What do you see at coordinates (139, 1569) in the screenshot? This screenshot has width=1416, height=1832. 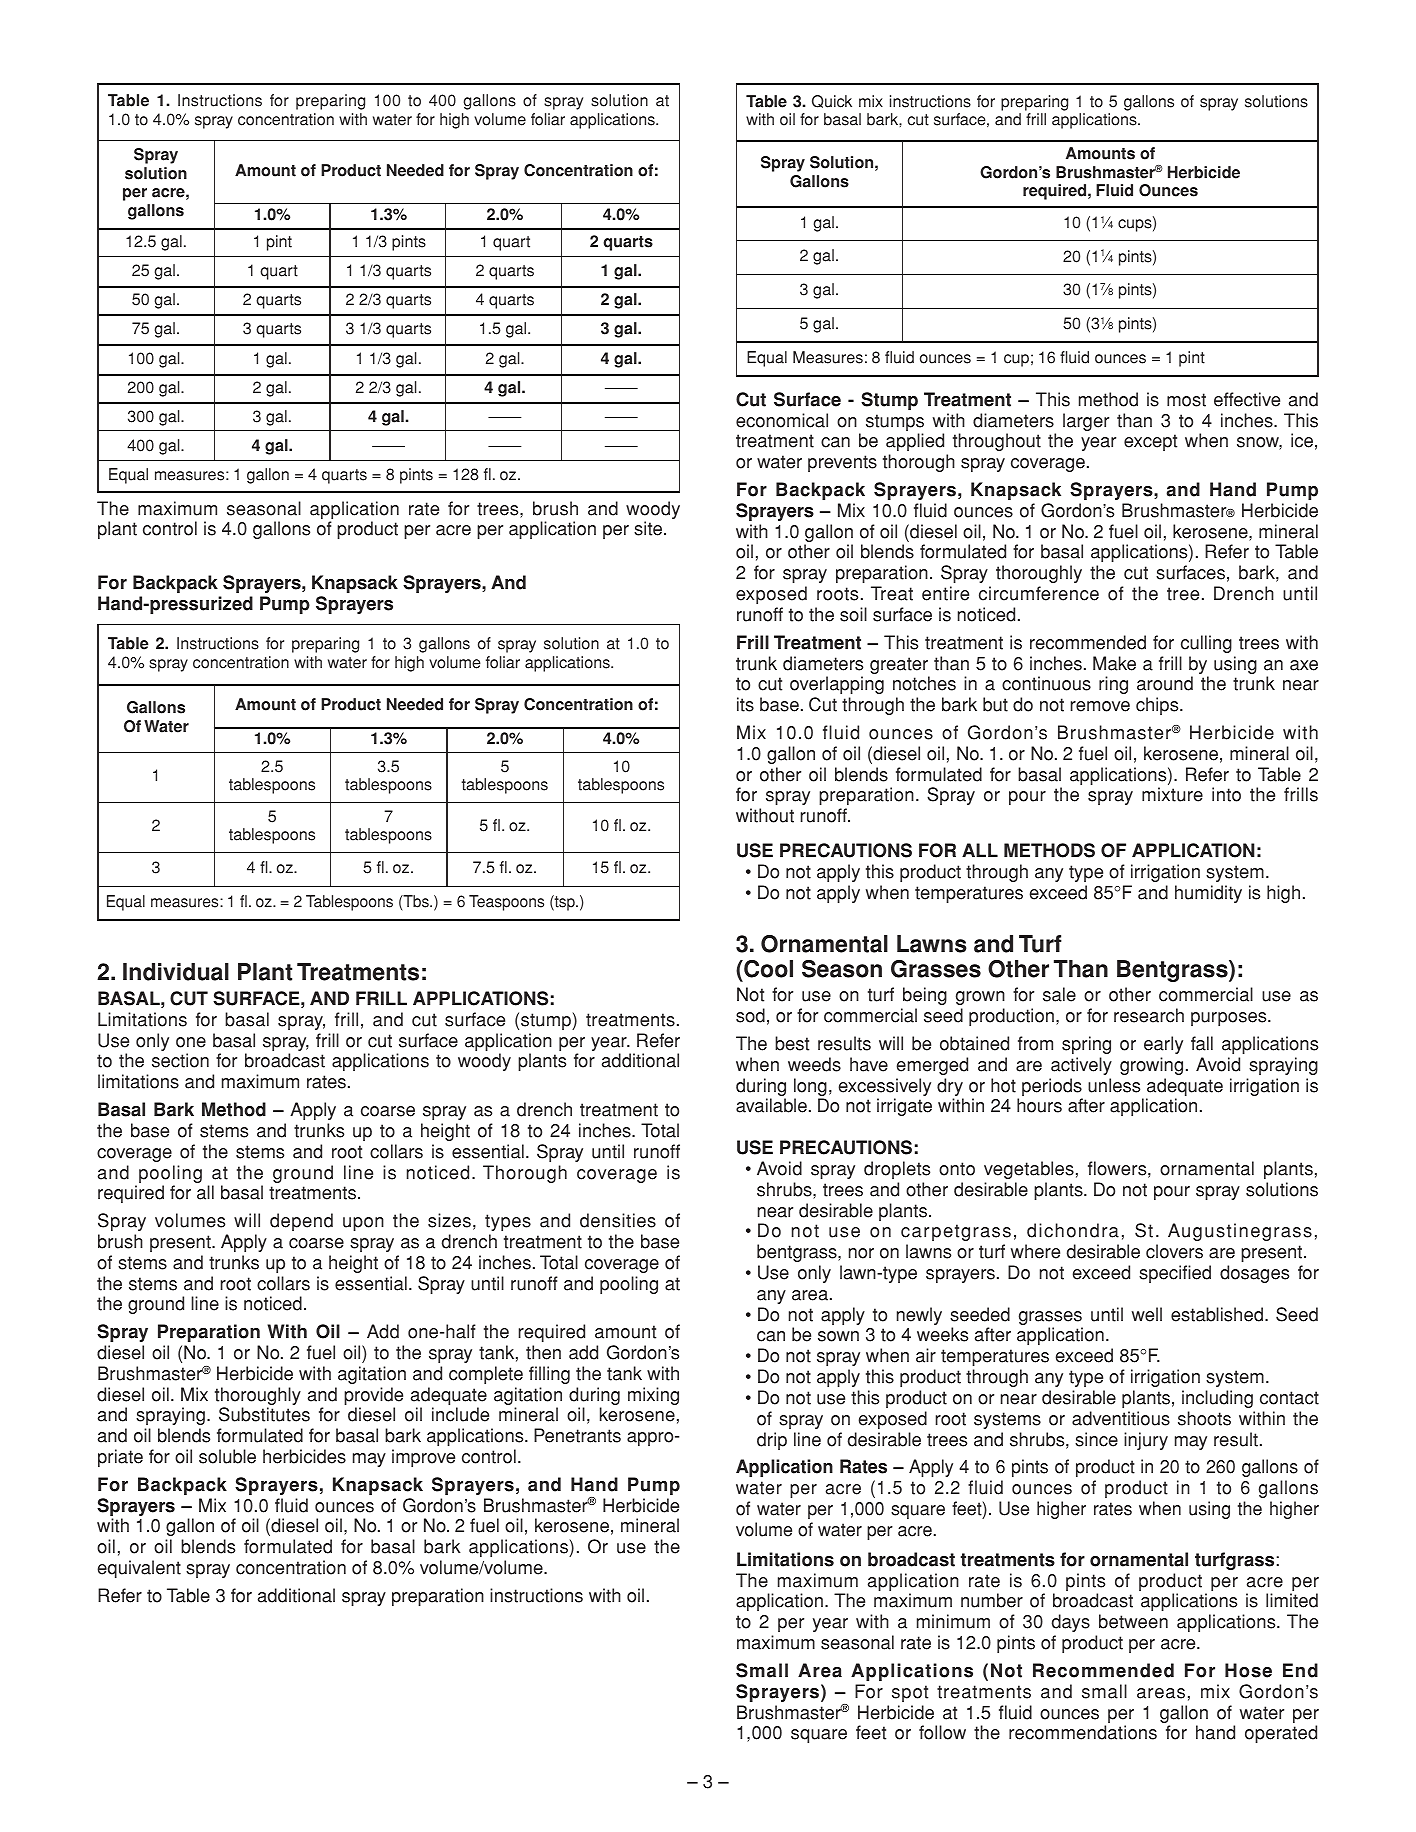 I see `equivalent` at bounding box center [139, 1569].
